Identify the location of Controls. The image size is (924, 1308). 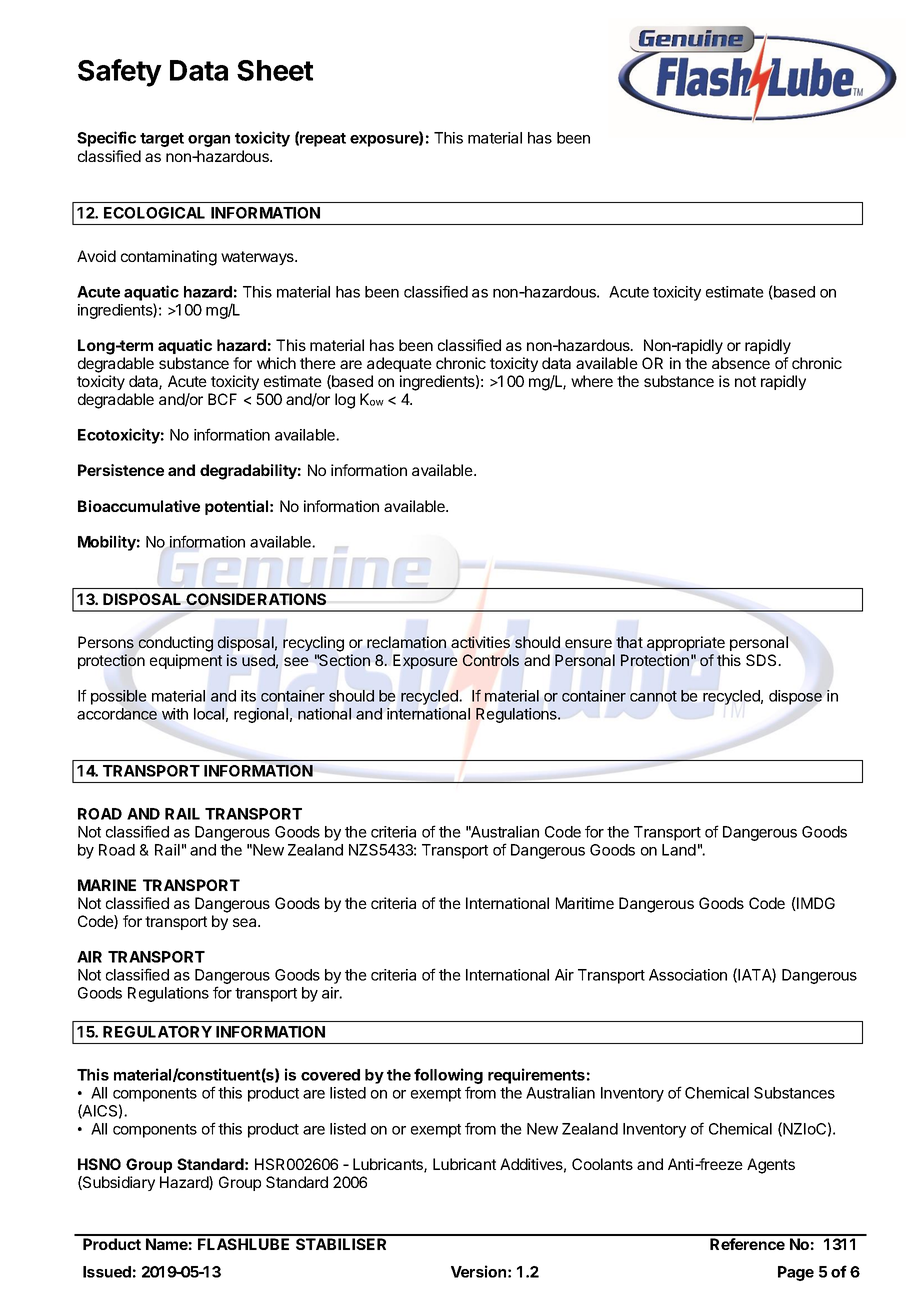
(491, 660).
